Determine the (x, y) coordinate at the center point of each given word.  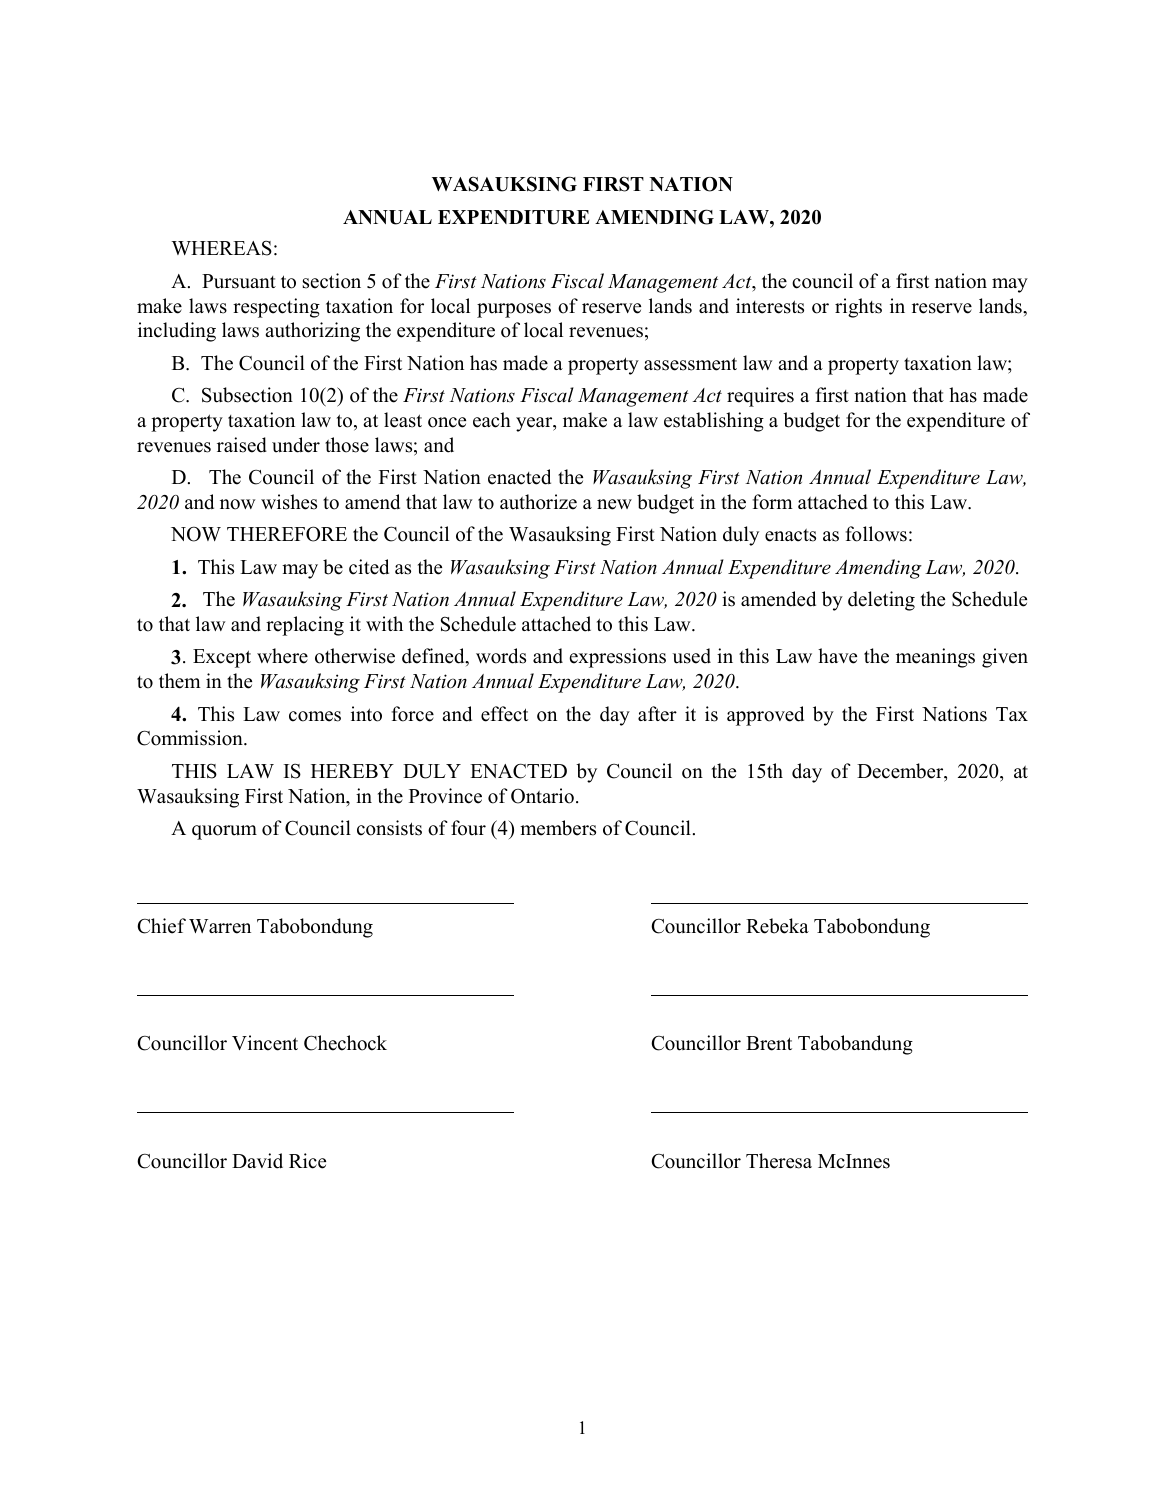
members (558, 828)
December (901, 772)
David (257, 1161)
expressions (617, 658)
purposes (514, 310)
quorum (224, 832)
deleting (881, 601)
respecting (276, 308)
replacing (305, 626)
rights (858, 308)
